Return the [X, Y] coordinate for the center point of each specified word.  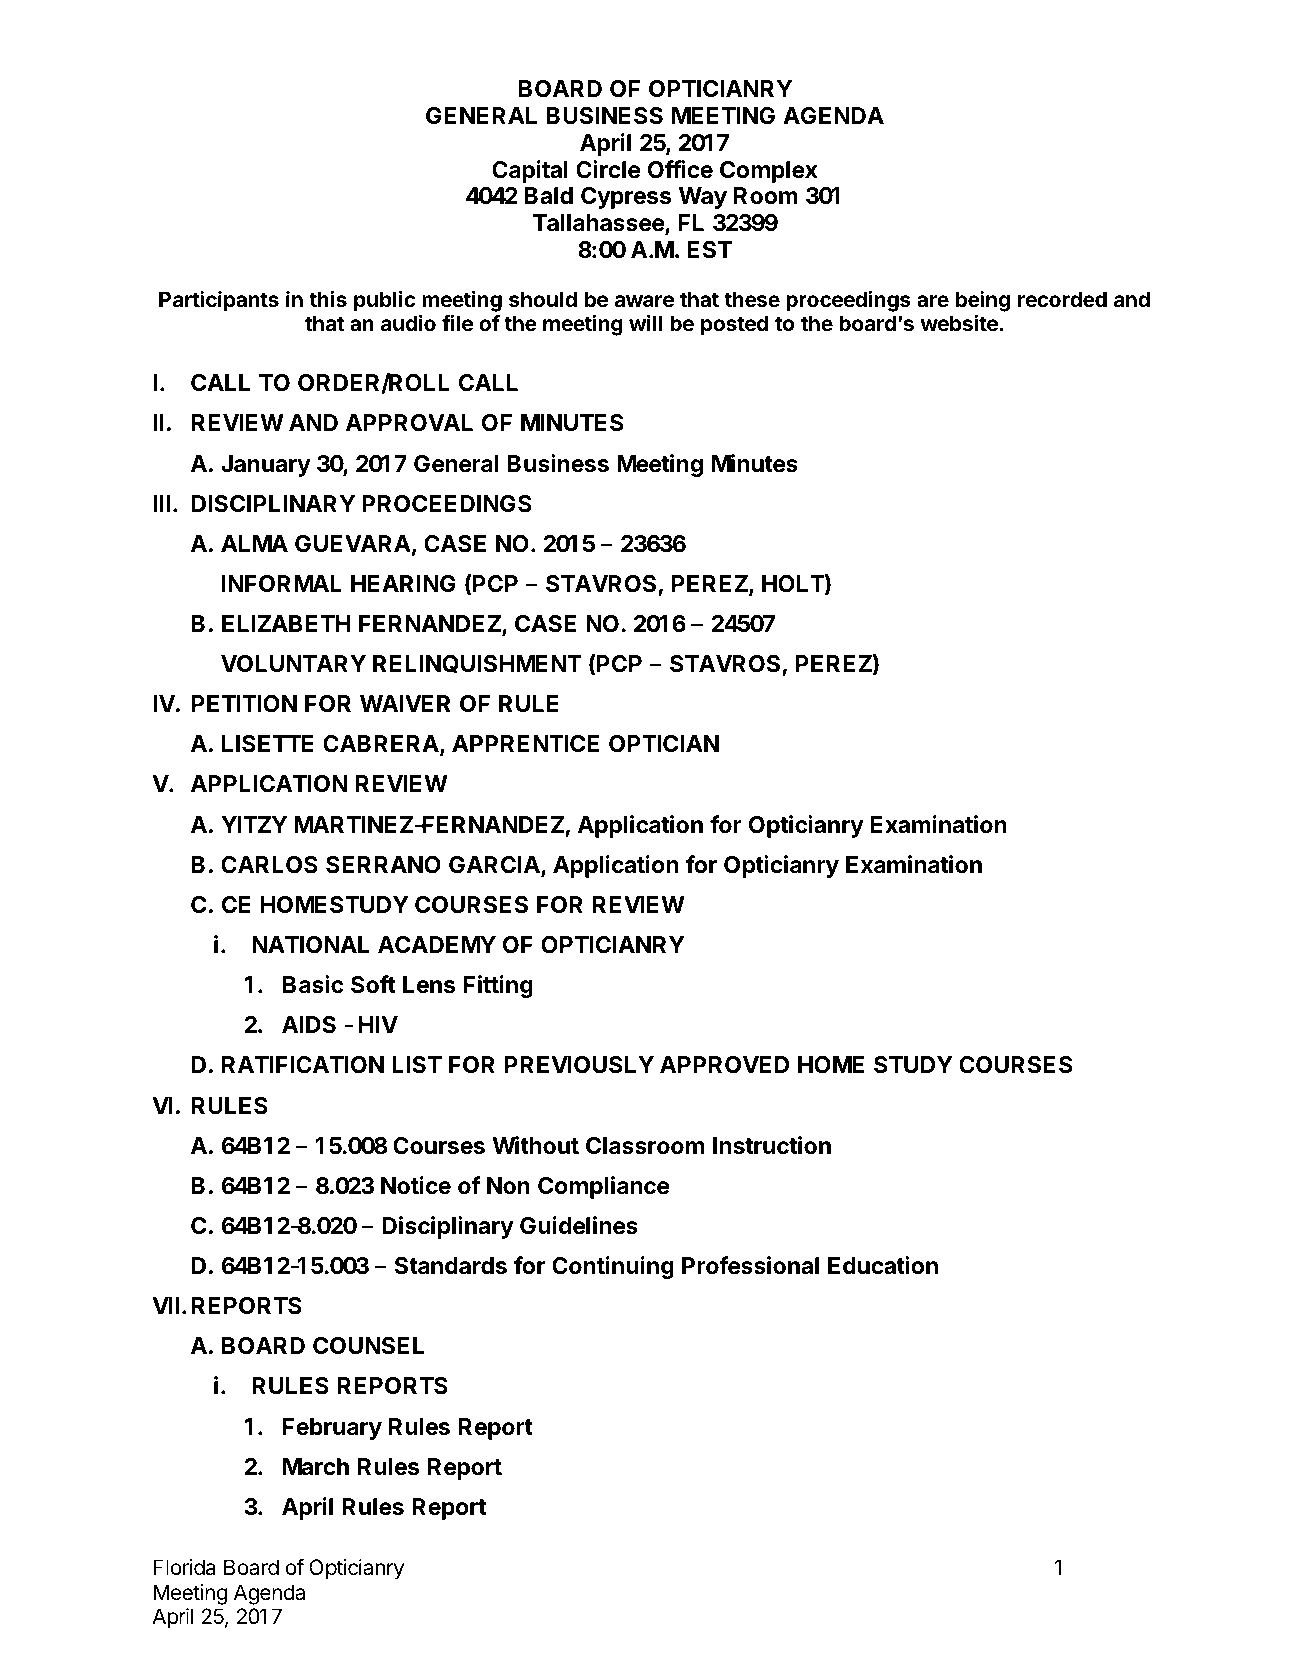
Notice [416, 1185]
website [960, 323]
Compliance [603, 1187]
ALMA [254, 543]
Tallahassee [599, 224]
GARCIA [495, 866]
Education [883, 1265]
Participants [219, 301]
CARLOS [269, 864]
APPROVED [724, 1064]
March [316, 1467]
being [983, 301]
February [332, 1429]
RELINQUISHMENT [477, 664]
